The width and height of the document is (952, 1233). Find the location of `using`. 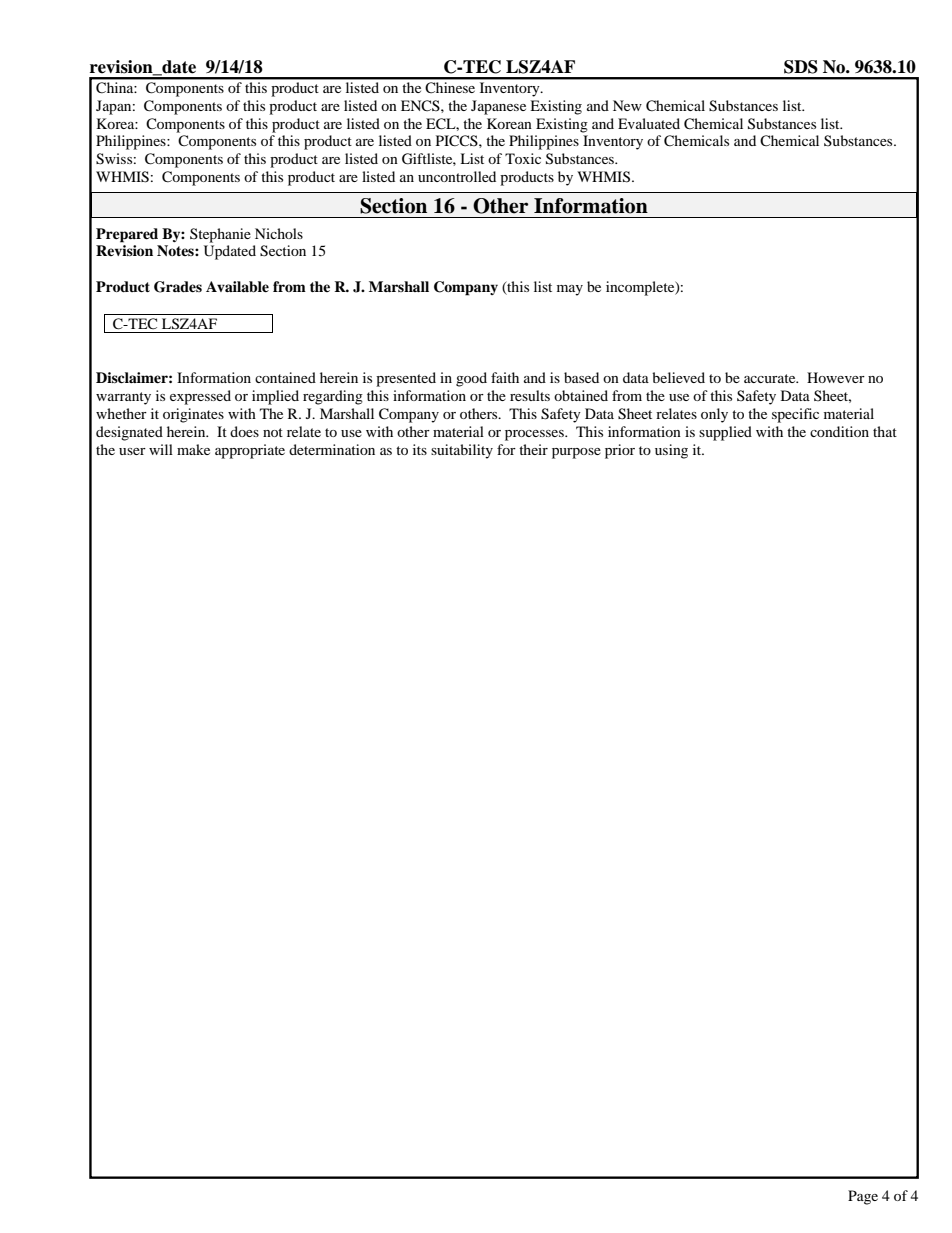

using is located at coordinates (671, 451).
